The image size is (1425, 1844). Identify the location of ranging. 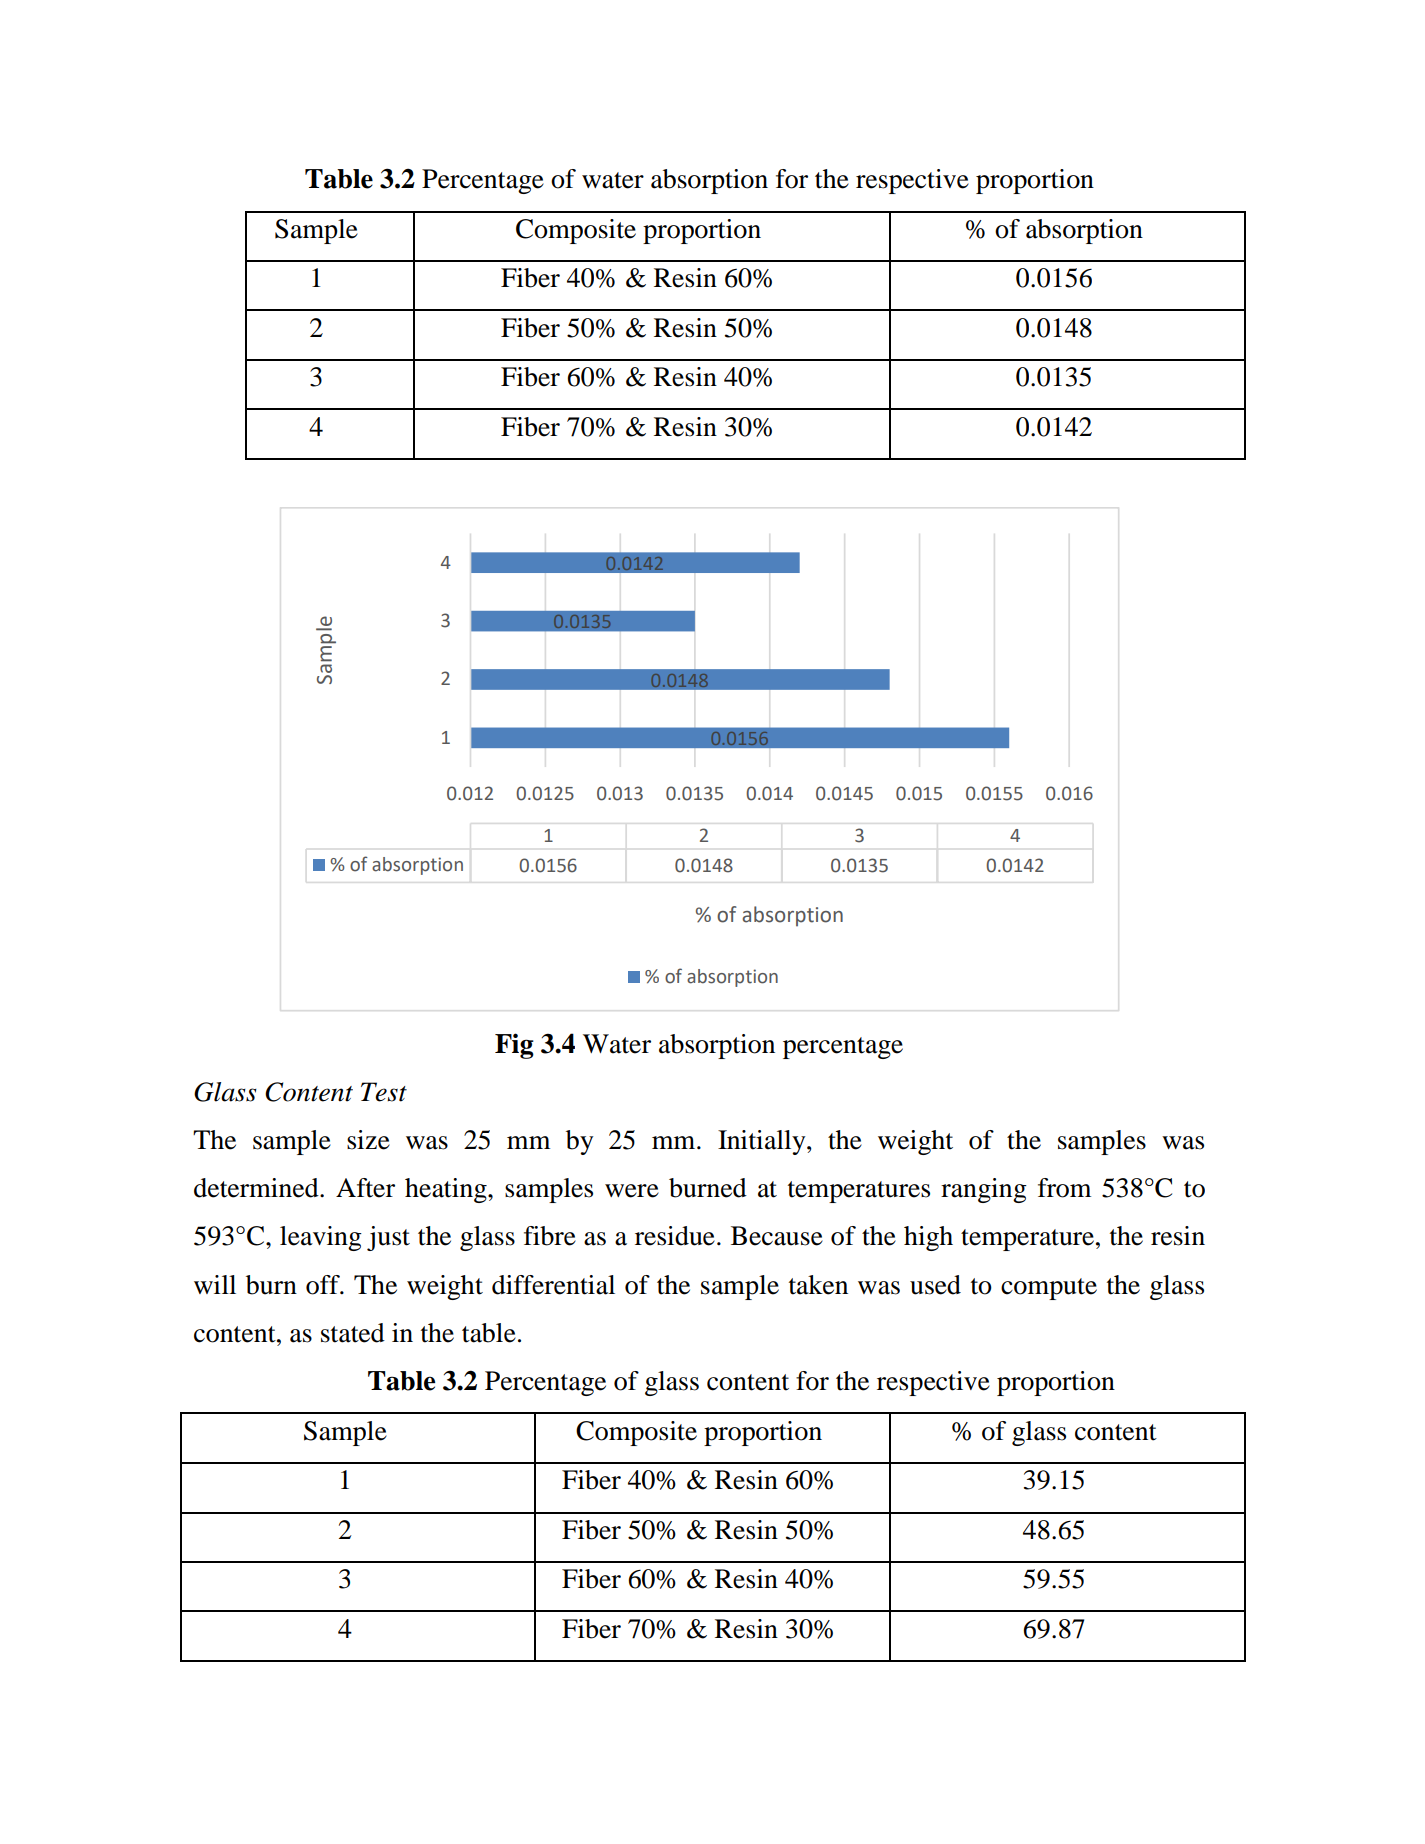
(984, 1190).
